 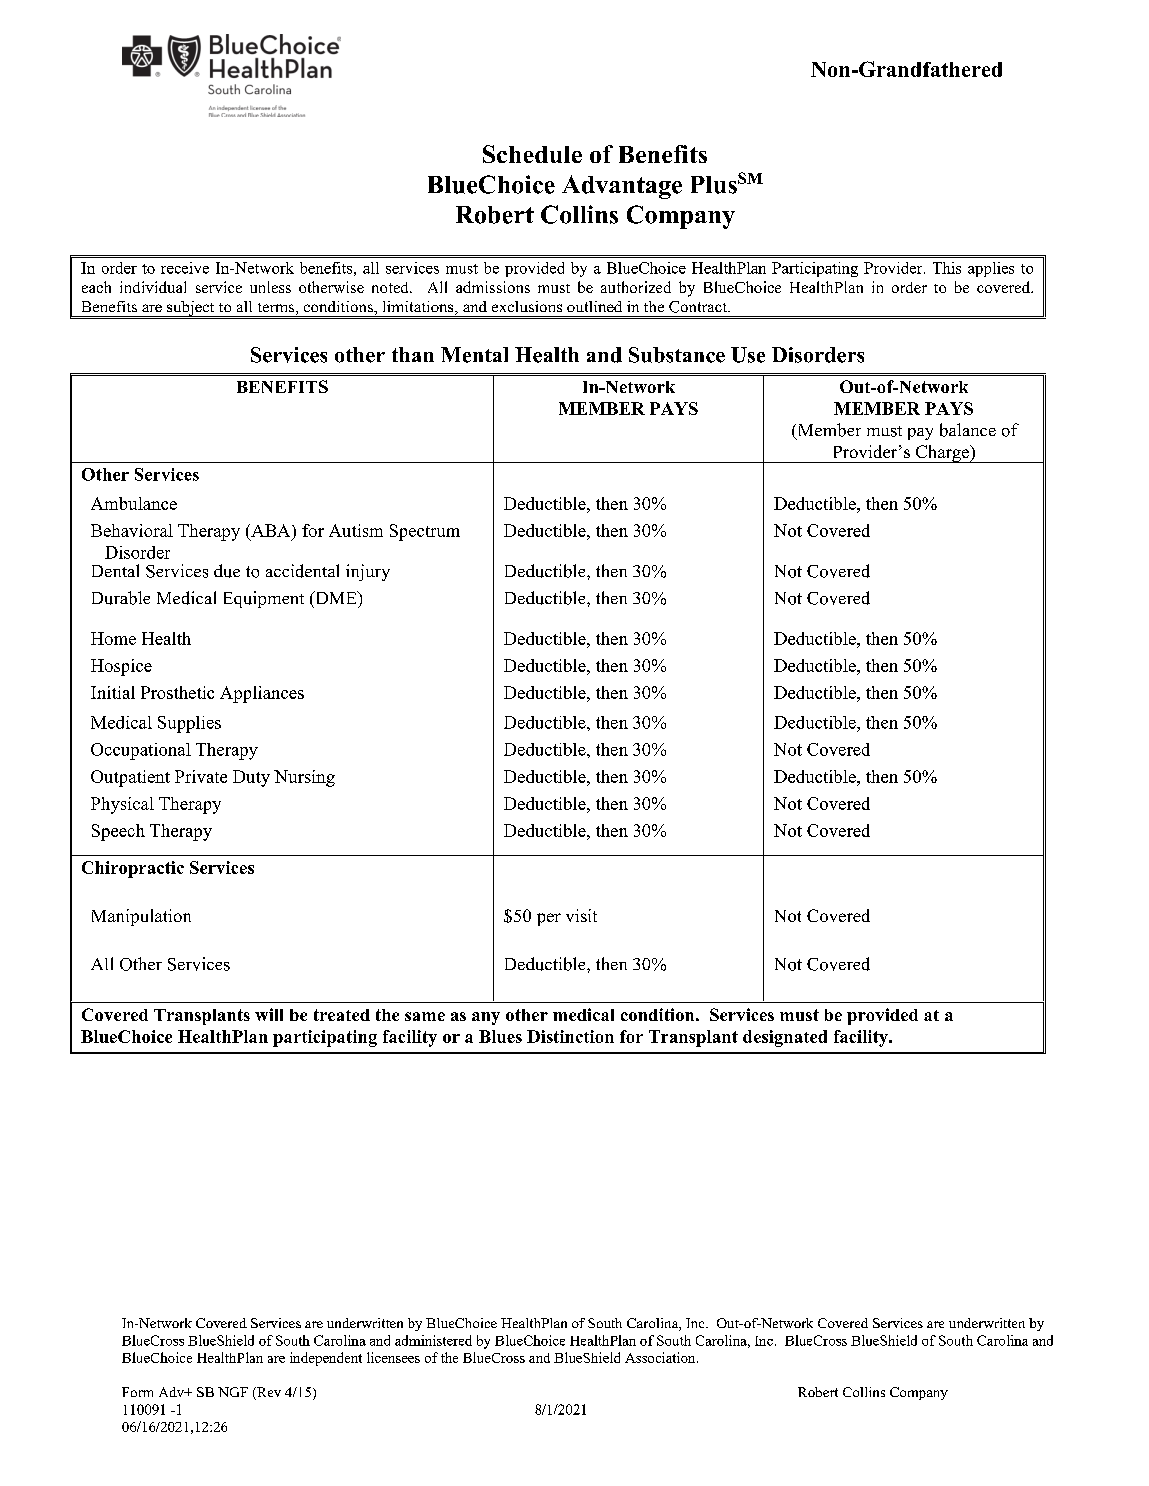 What do you see at coordinates (785, 1038) in the screenshot?
I see `designated` at bounding box center [785, 1038].
